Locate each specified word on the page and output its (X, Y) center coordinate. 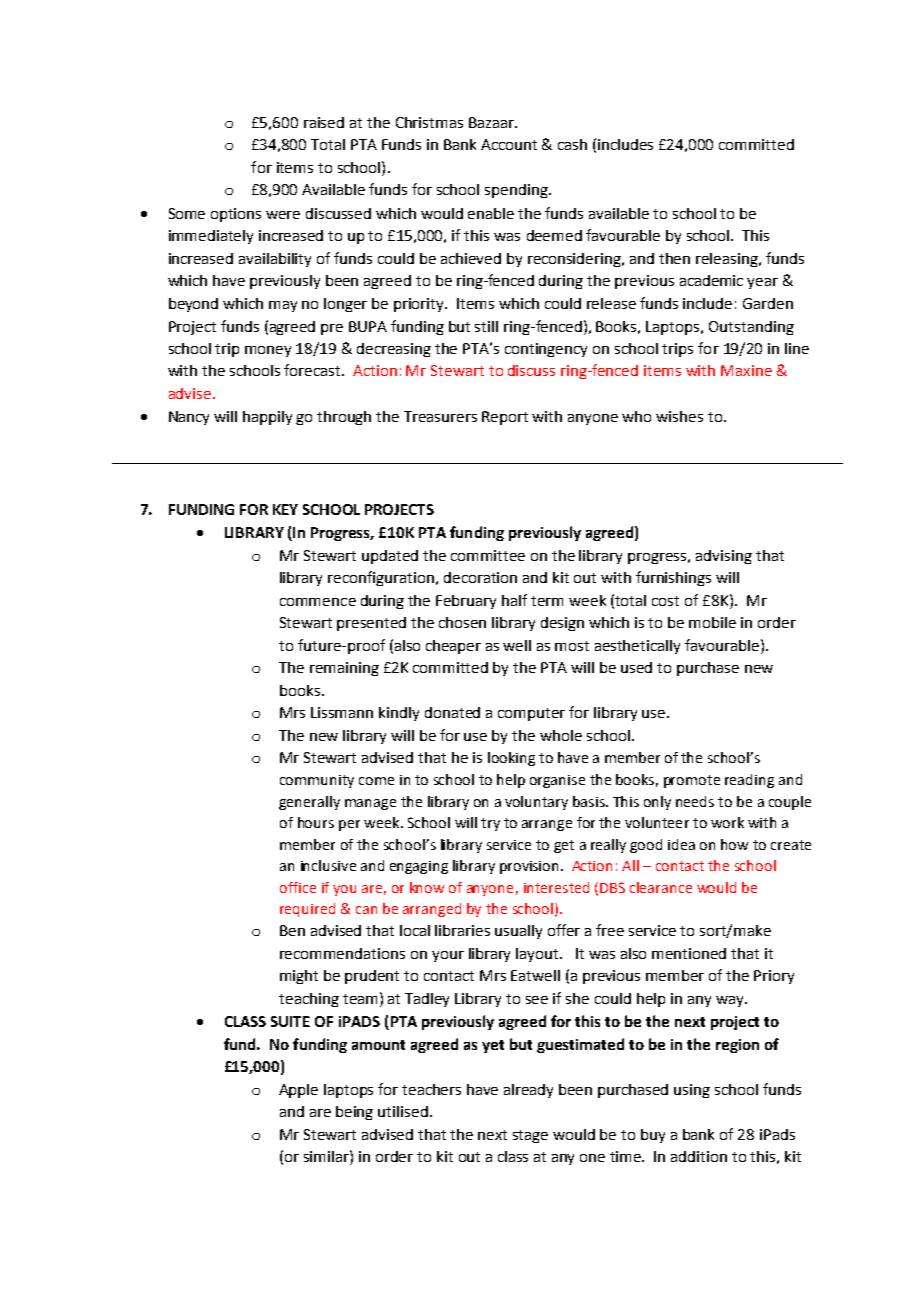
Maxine (746, 370)
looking (511, 759)
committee (488, 555)
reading (749, 781)
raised (324, 122)
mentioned (689, 953)
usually (518, 932)
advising (724, 557)
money (268, 351)
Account (509, 144)
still (486, 326)
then (674, 258)
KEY (285, 509)
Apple (298, 1091)
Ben (292, 930)
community (317, 781)
